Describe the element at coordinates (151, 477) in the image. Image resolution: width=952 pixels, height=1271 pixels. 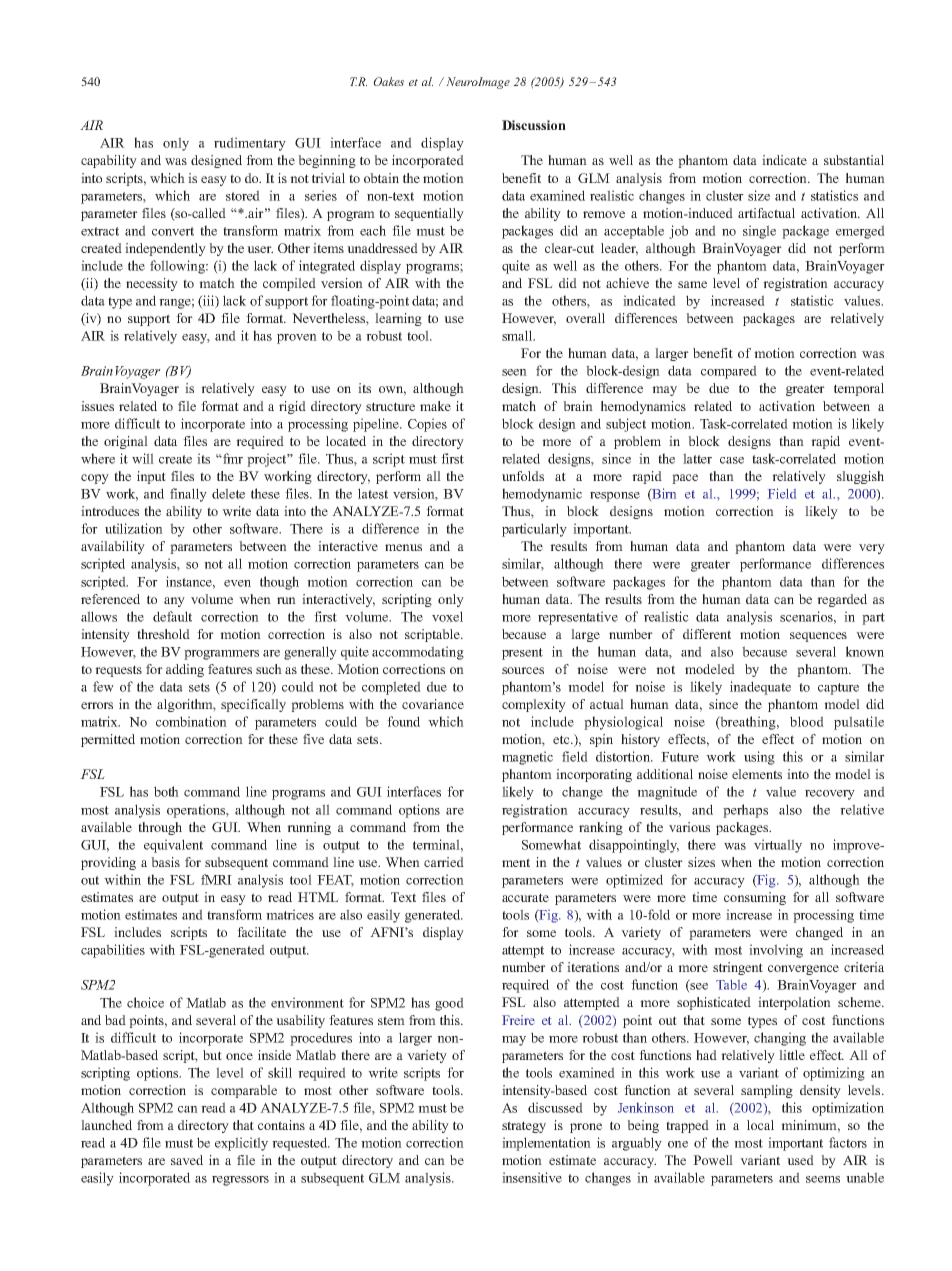
I see `input` at that location.
